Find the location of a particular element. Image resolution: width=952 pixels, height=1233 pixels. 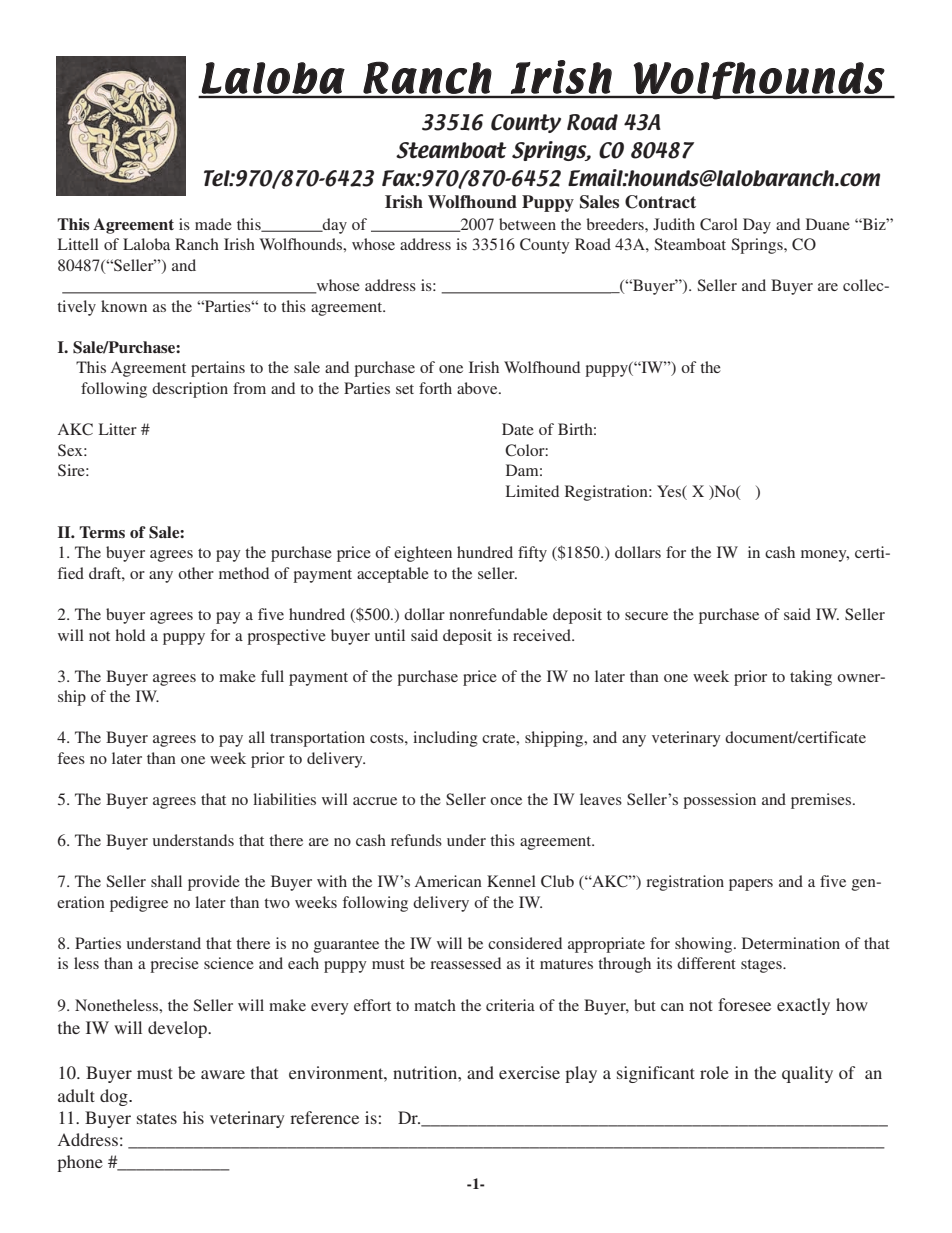

precise is located at coordinates (174, 965).
